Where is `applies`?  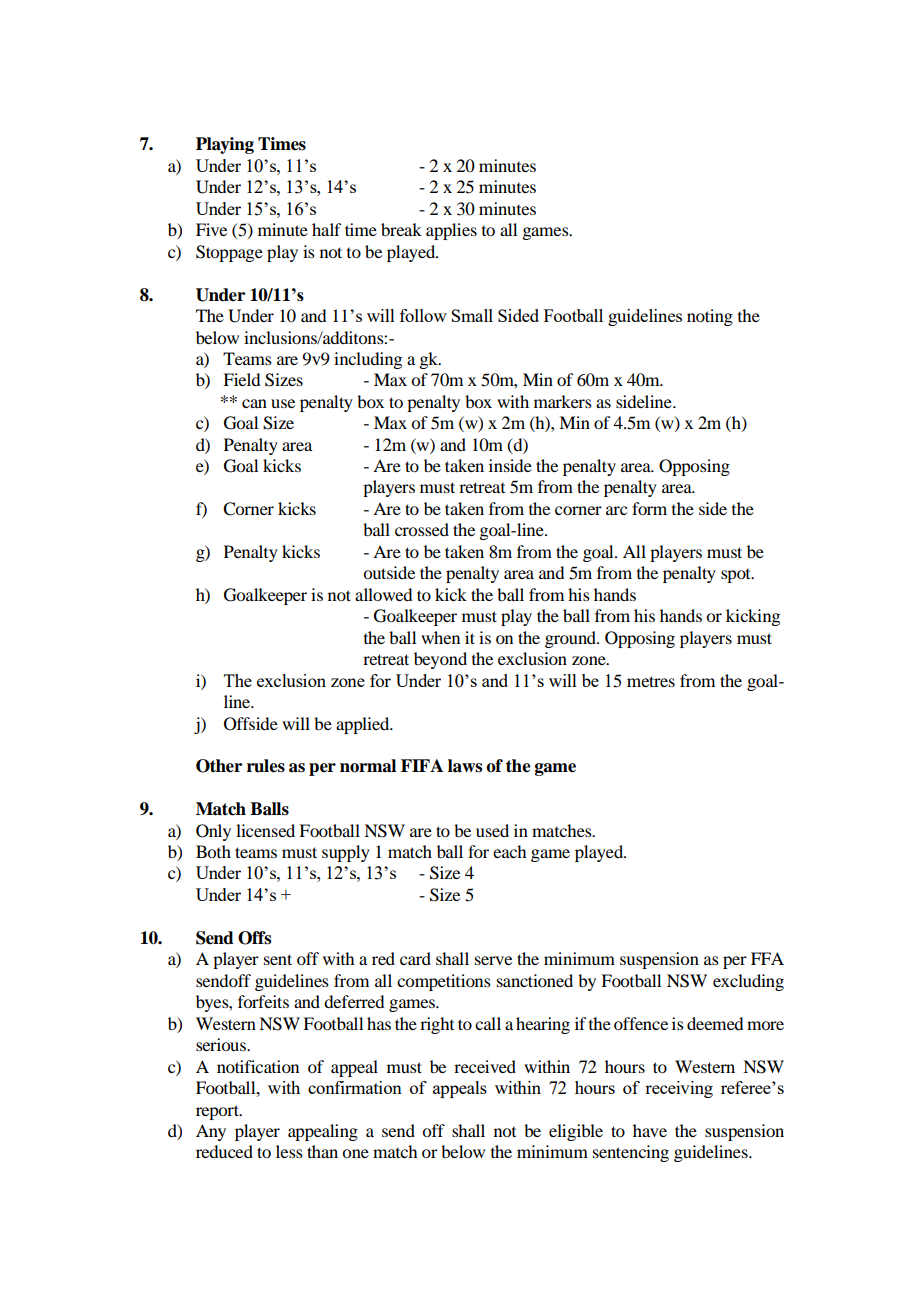 applies is located at coordinates (451, 231).
